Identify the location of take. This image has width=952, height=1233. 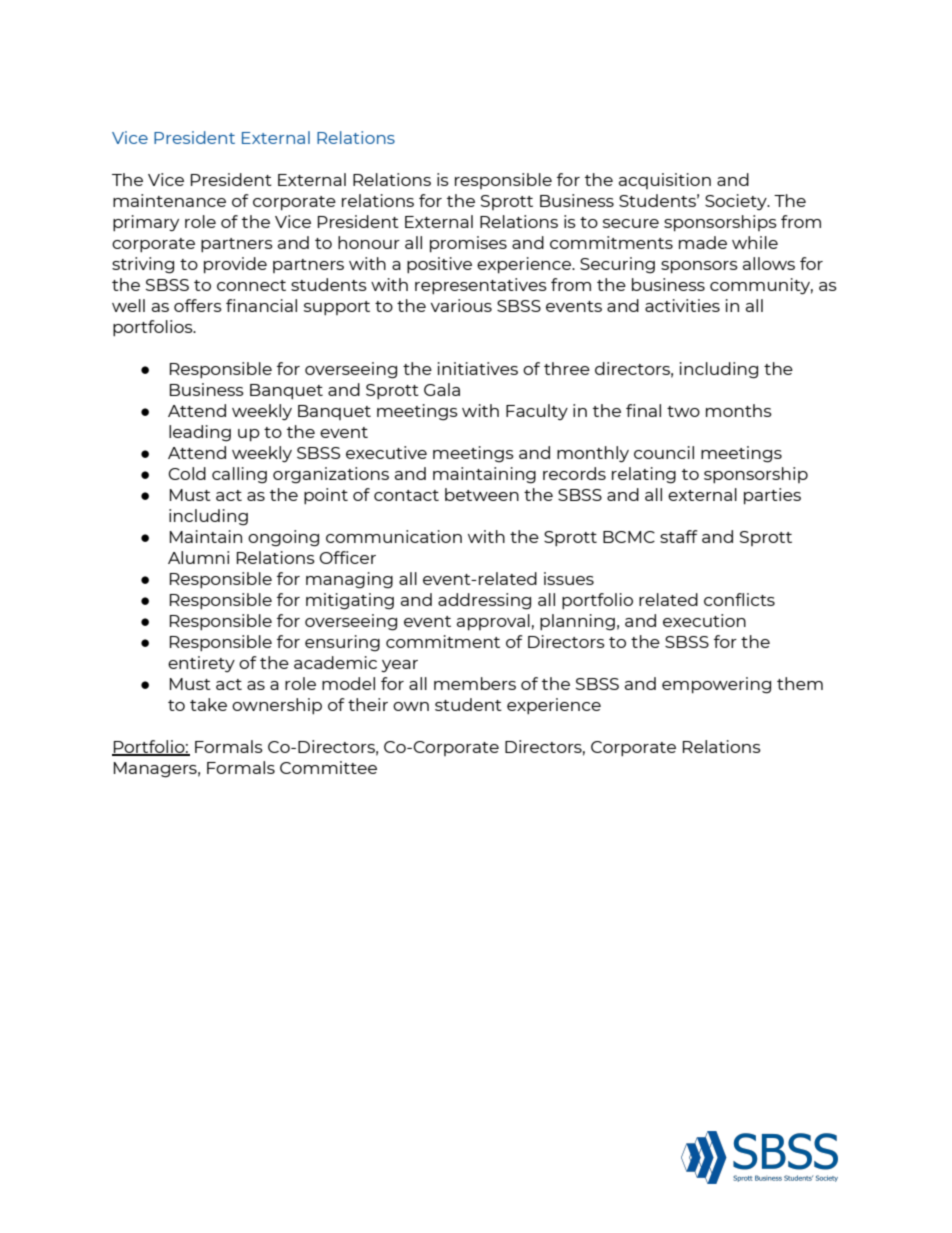
(208, 704).
